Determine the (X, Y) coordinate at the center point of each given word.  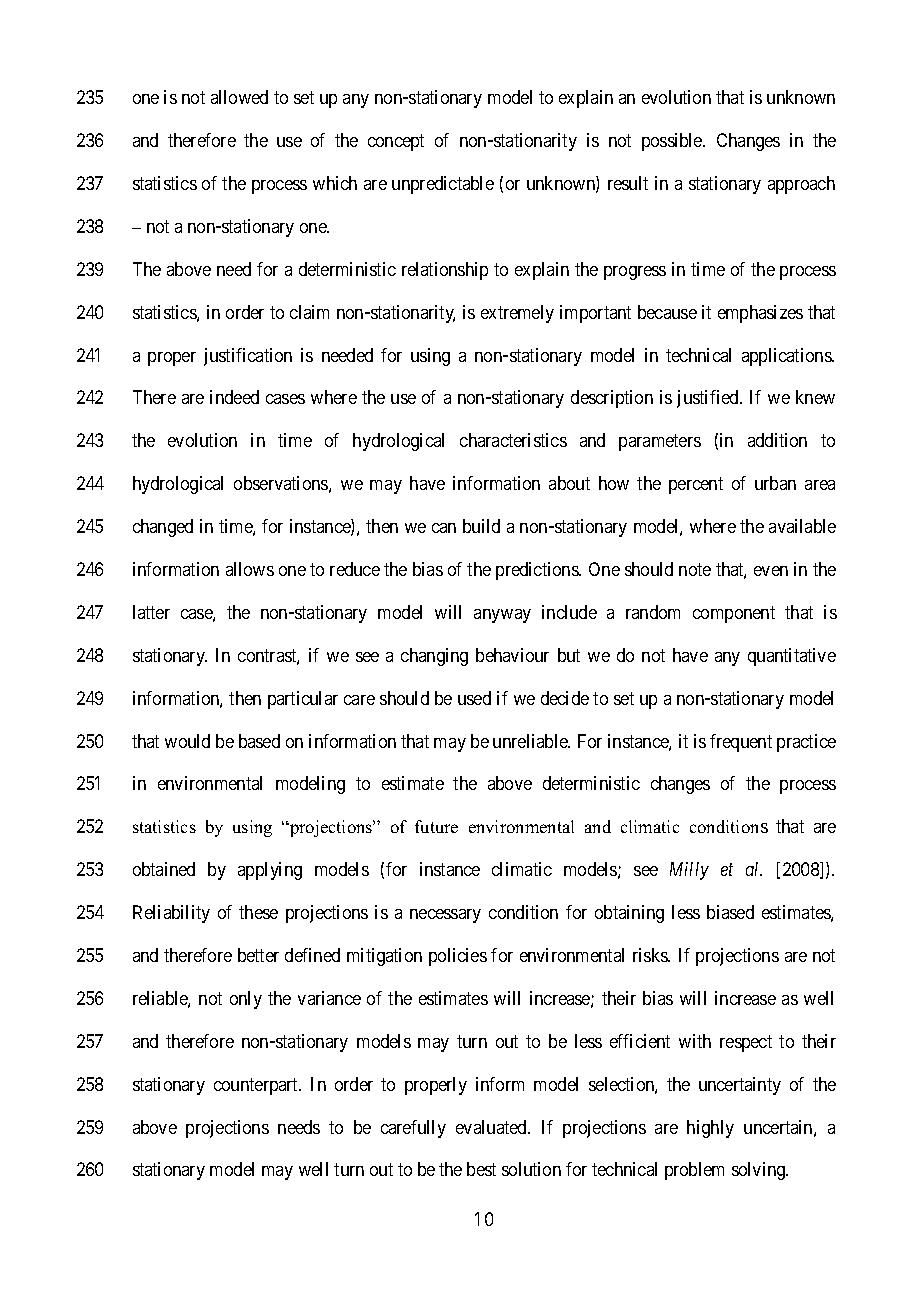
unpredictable (443, 185)
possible (673, 142)
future (436, 826)
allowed (239, 97)
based (259, 741)
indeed (234, 397)
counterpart (257, 1086)
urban (775, 483)
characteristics (513, 440)
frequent (741, 743)
